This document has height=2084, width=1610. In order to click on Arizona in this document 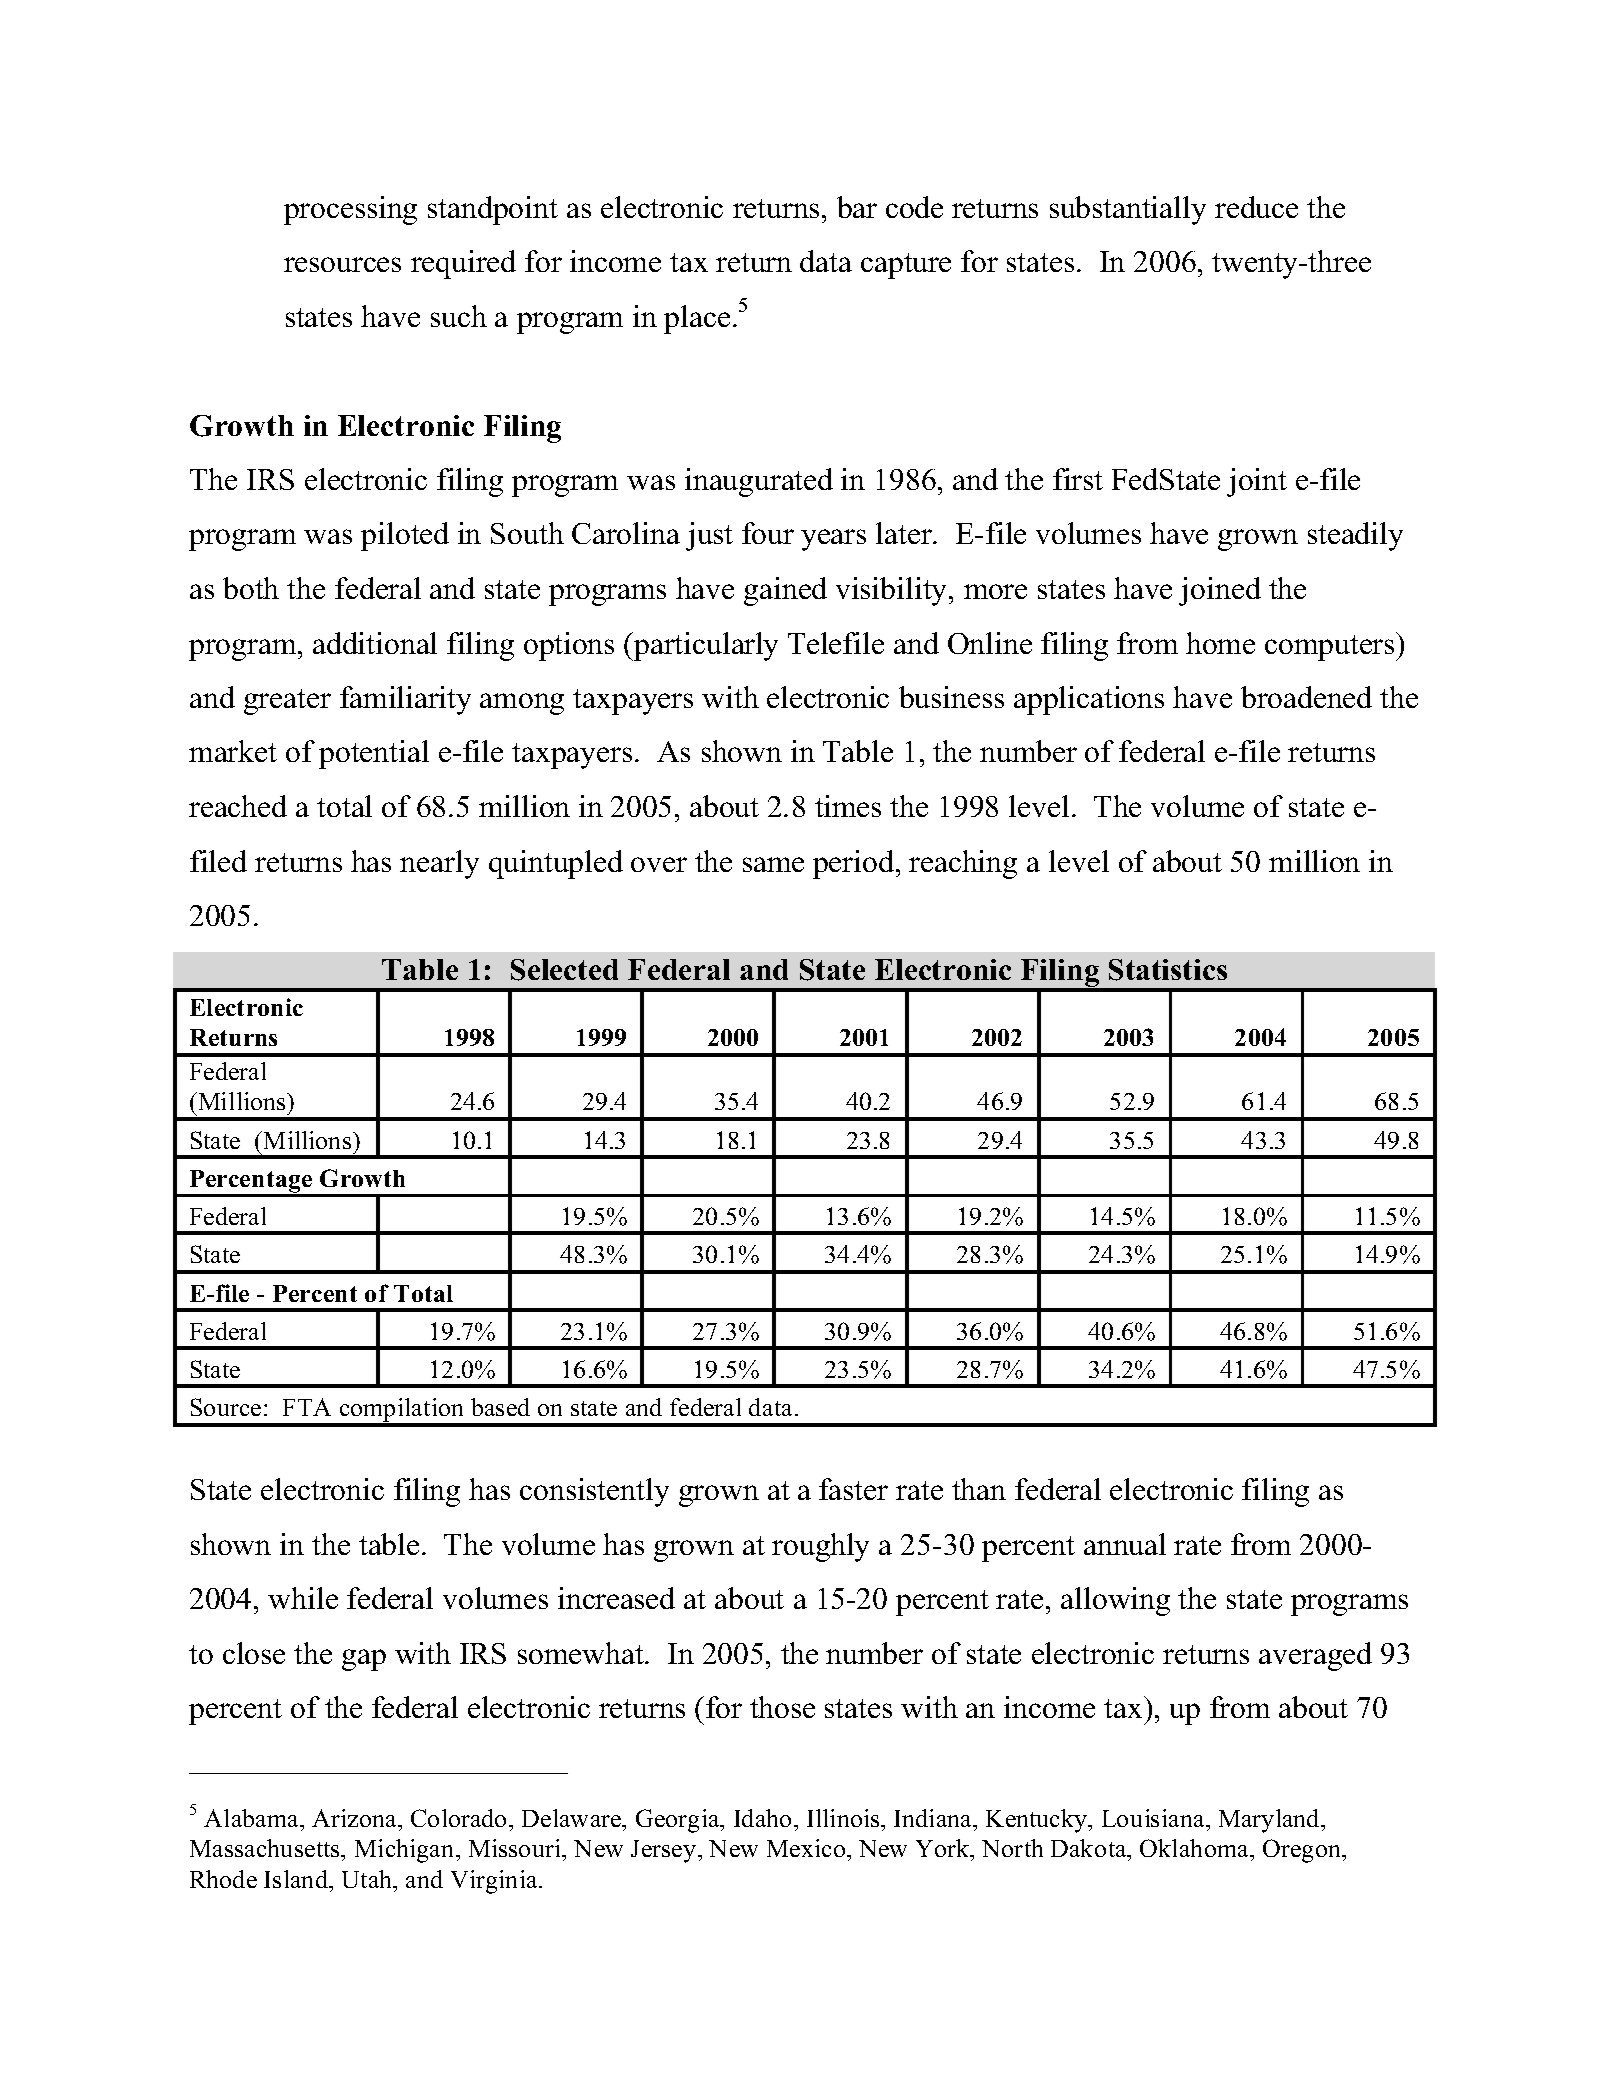, I will do `click(356, 1818)`.
